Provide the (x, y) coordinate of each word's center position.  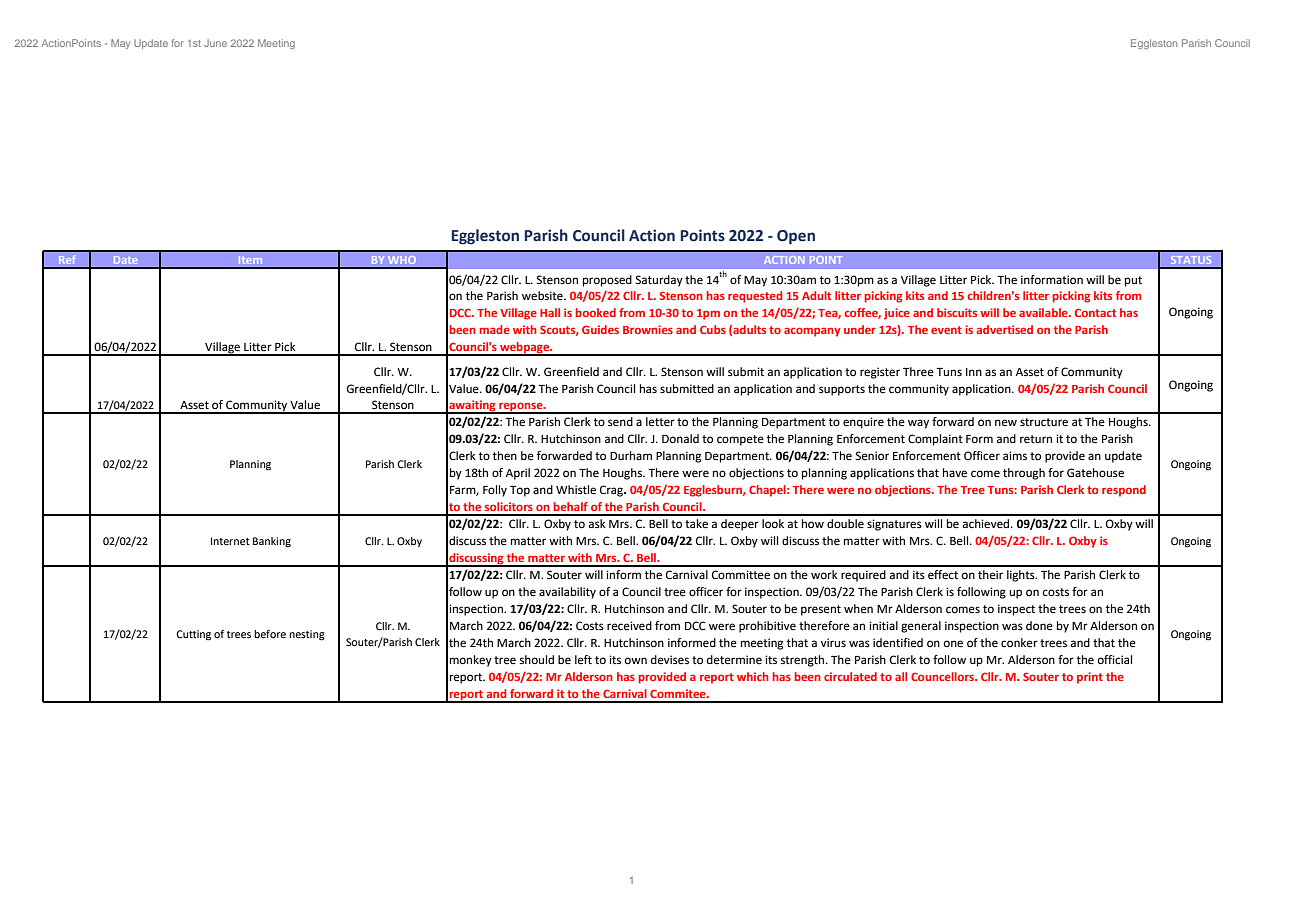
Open (796, 237)
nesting (307, 635)
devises (670, 660)
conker (1019, 642)
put (1133, 281)
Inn (974, 372)
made (494, 329)
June (215, 43)
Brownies (648, 329)
